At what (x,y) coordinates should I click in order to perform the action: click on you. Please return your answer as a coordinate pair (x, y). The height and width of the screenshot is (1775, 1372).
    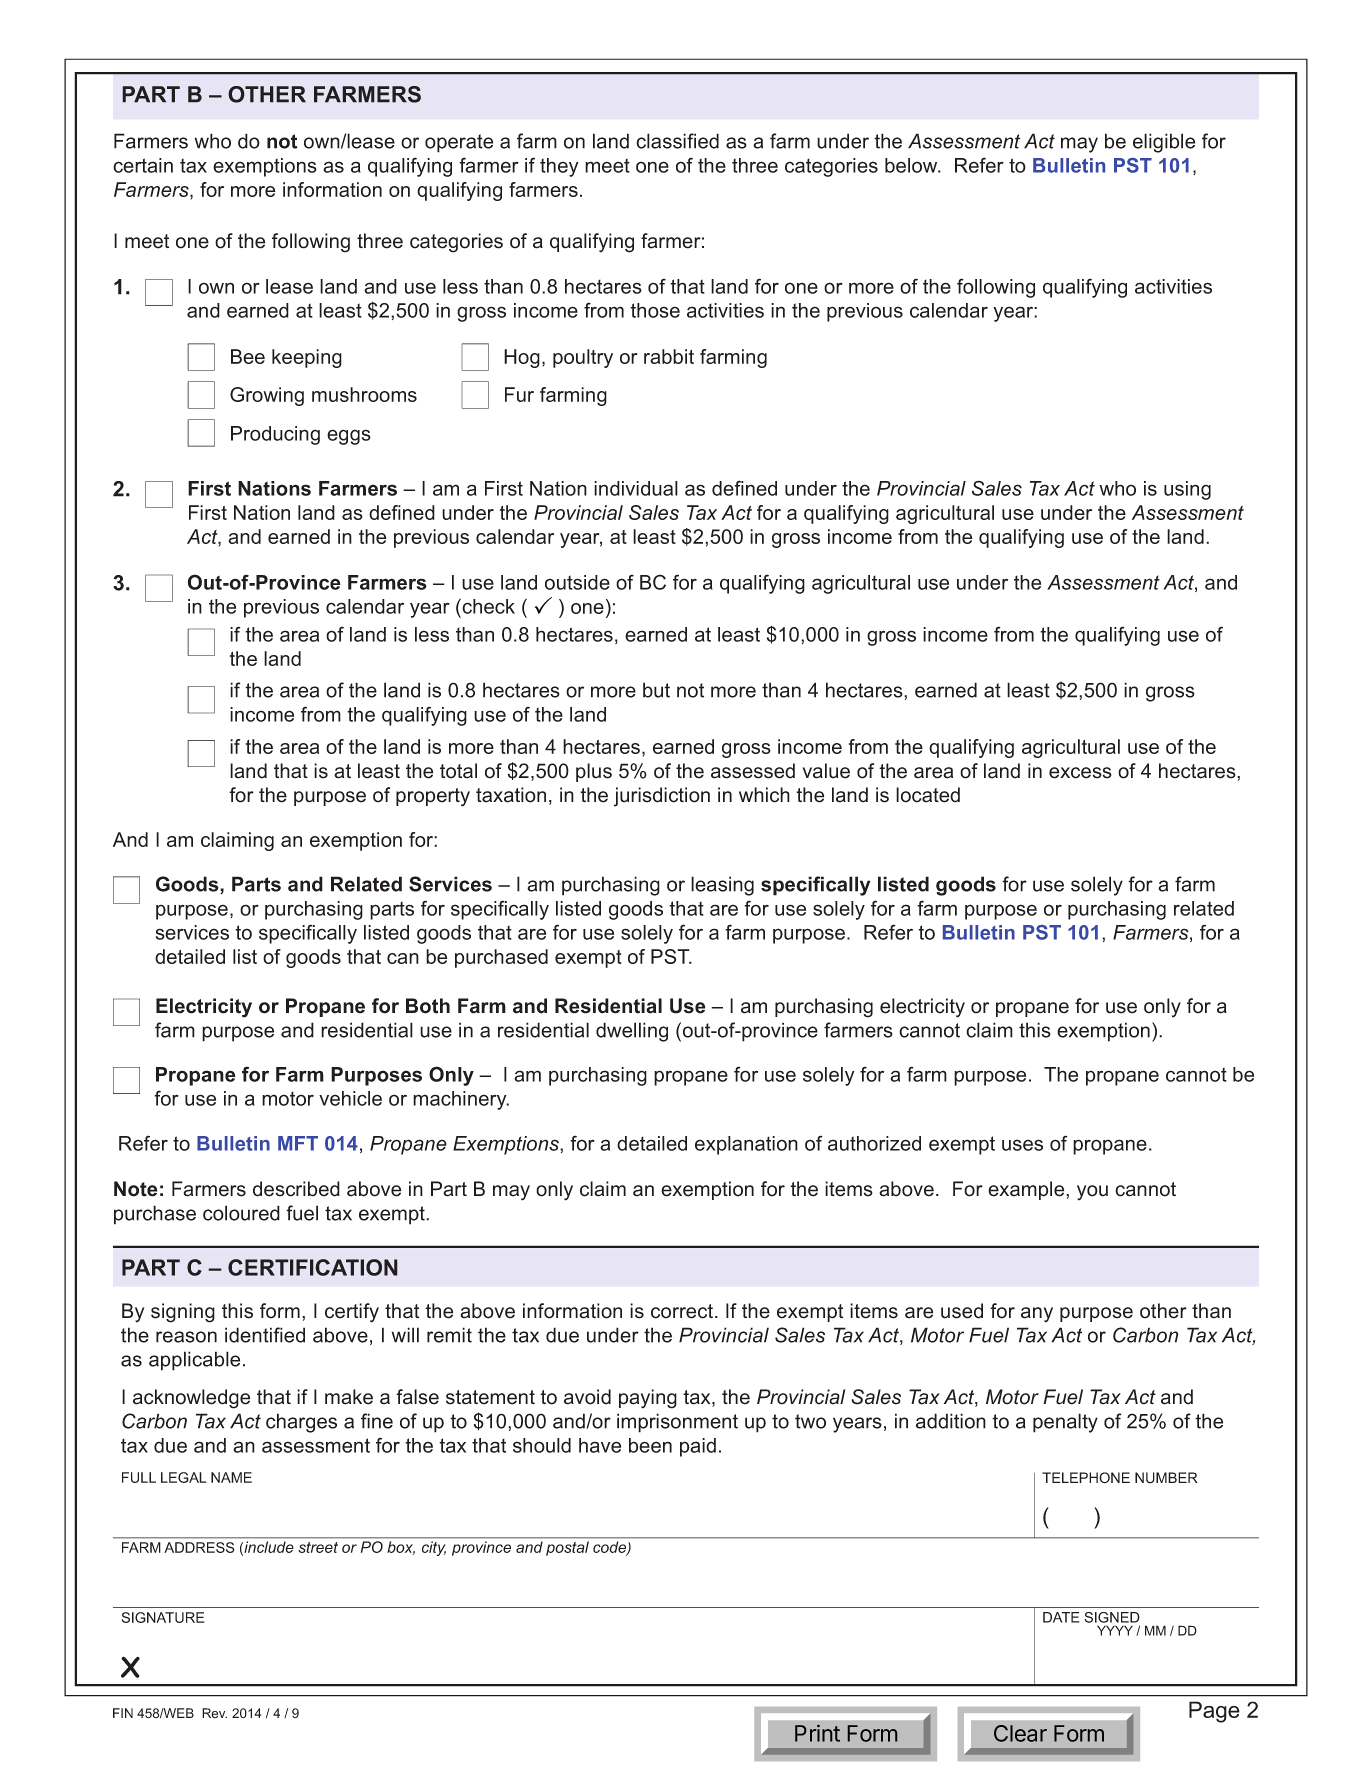
    Looking at the image, I should click on (1092, 1193).
